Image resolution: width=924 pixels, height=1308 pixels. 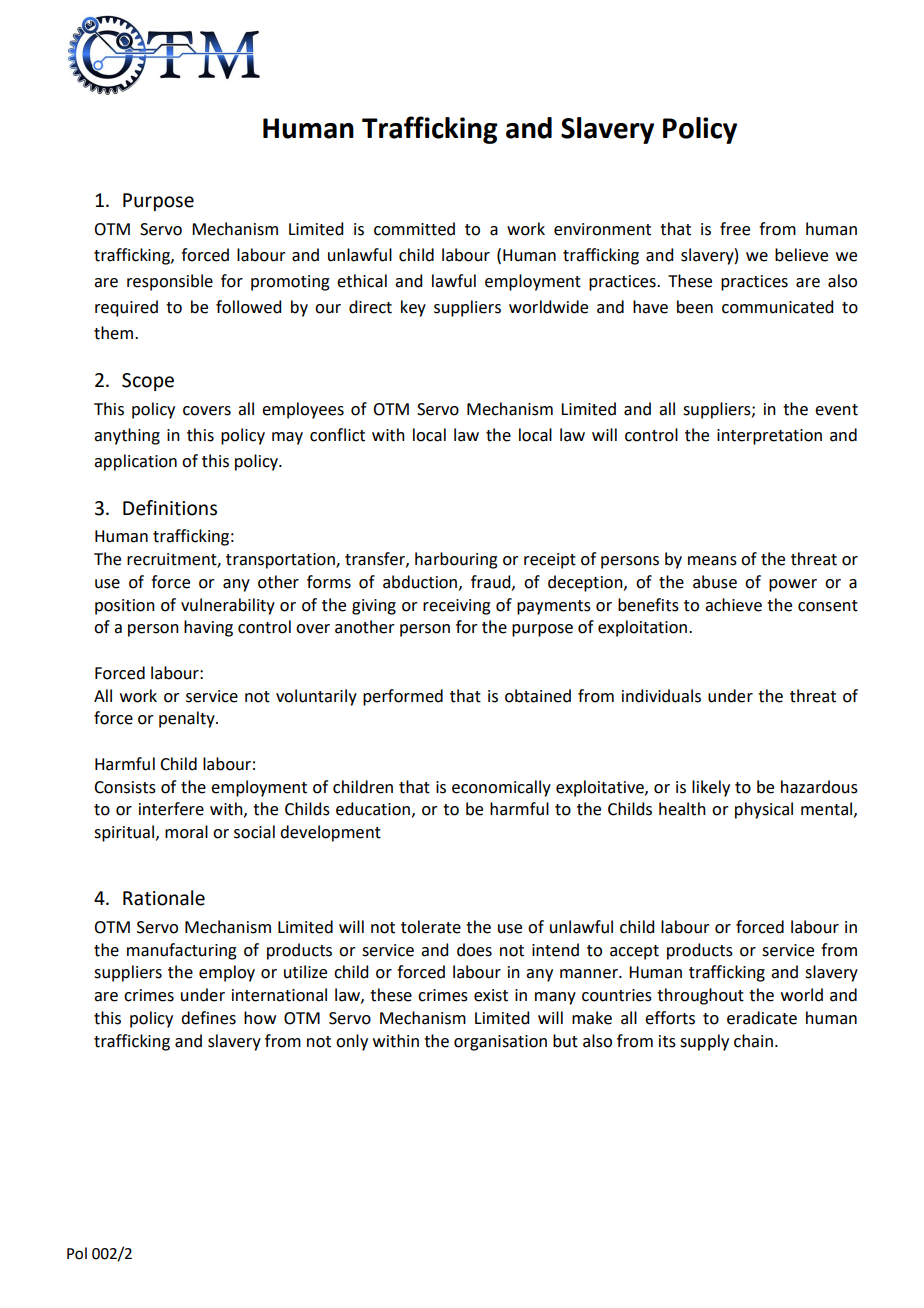 I want to click on achieve, so click(x=733, y=605).
